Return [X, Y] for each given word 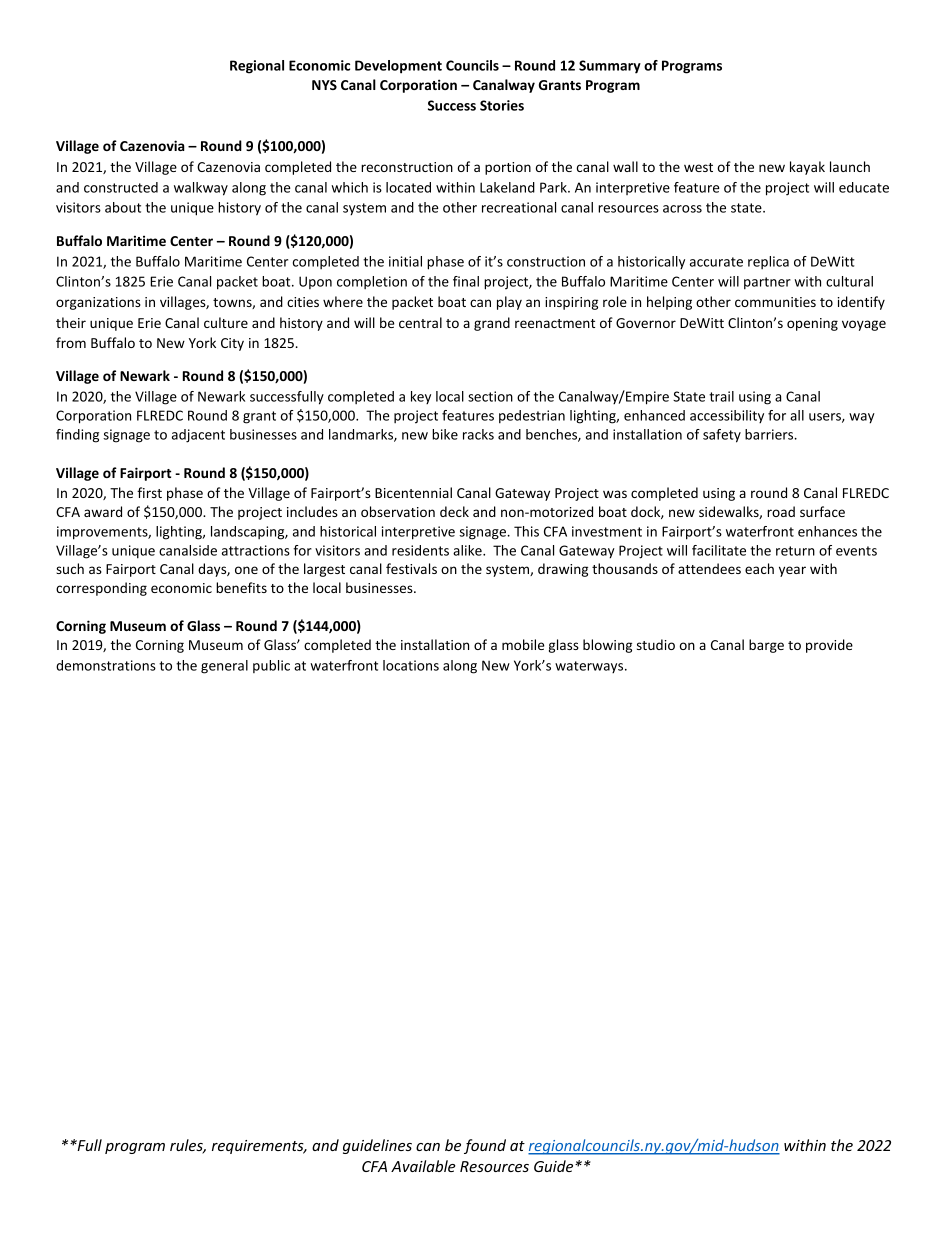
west [698, 167]
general [224, 667]
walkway [201, 189]
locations [411, 665]
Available [423, 1166]
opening [812, 324]
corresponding [101, 589]
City [232, 344]
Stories [502, 105]
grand [492, 324]
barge [766, 646]
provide [829, 646]
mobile [523, 644]
